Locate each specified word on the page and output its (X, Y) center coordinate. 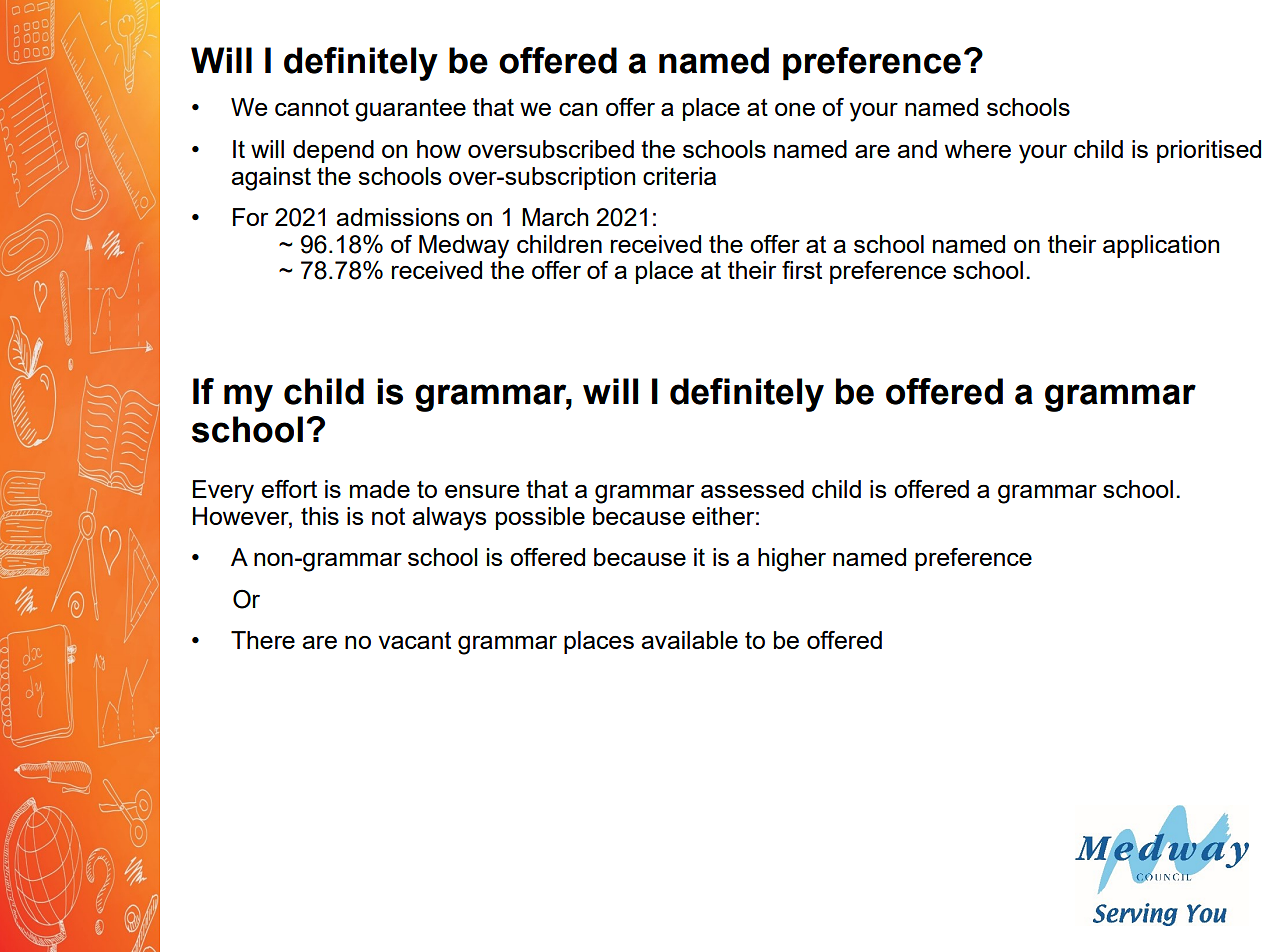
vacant (414, 640)
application (1161, 246)
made (380, 489)
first (802, 270)
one (795, 109)
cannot (312, 107)
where (978, 149)
